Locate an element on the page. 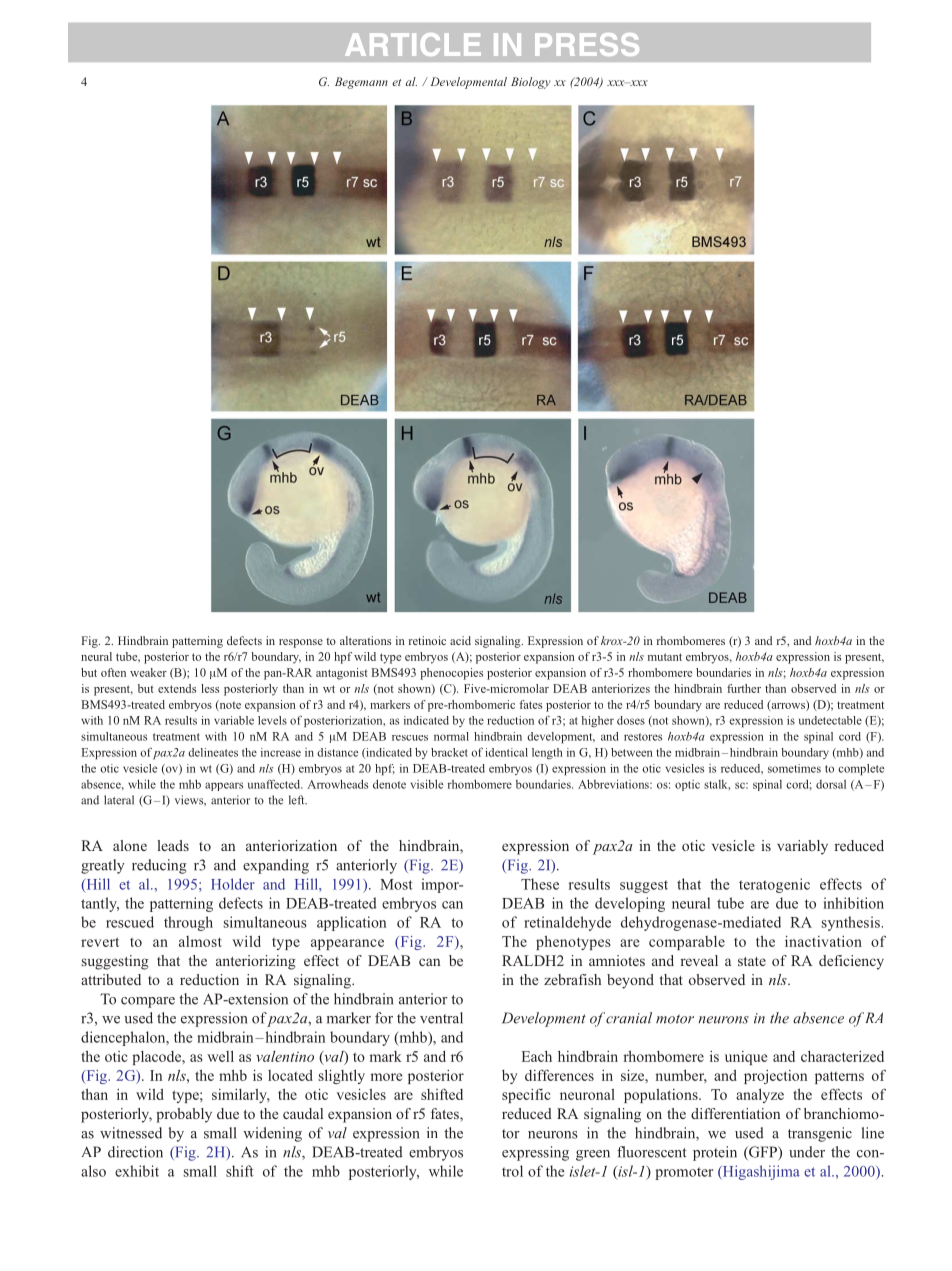  acid is located at coordinates (460, 640).
